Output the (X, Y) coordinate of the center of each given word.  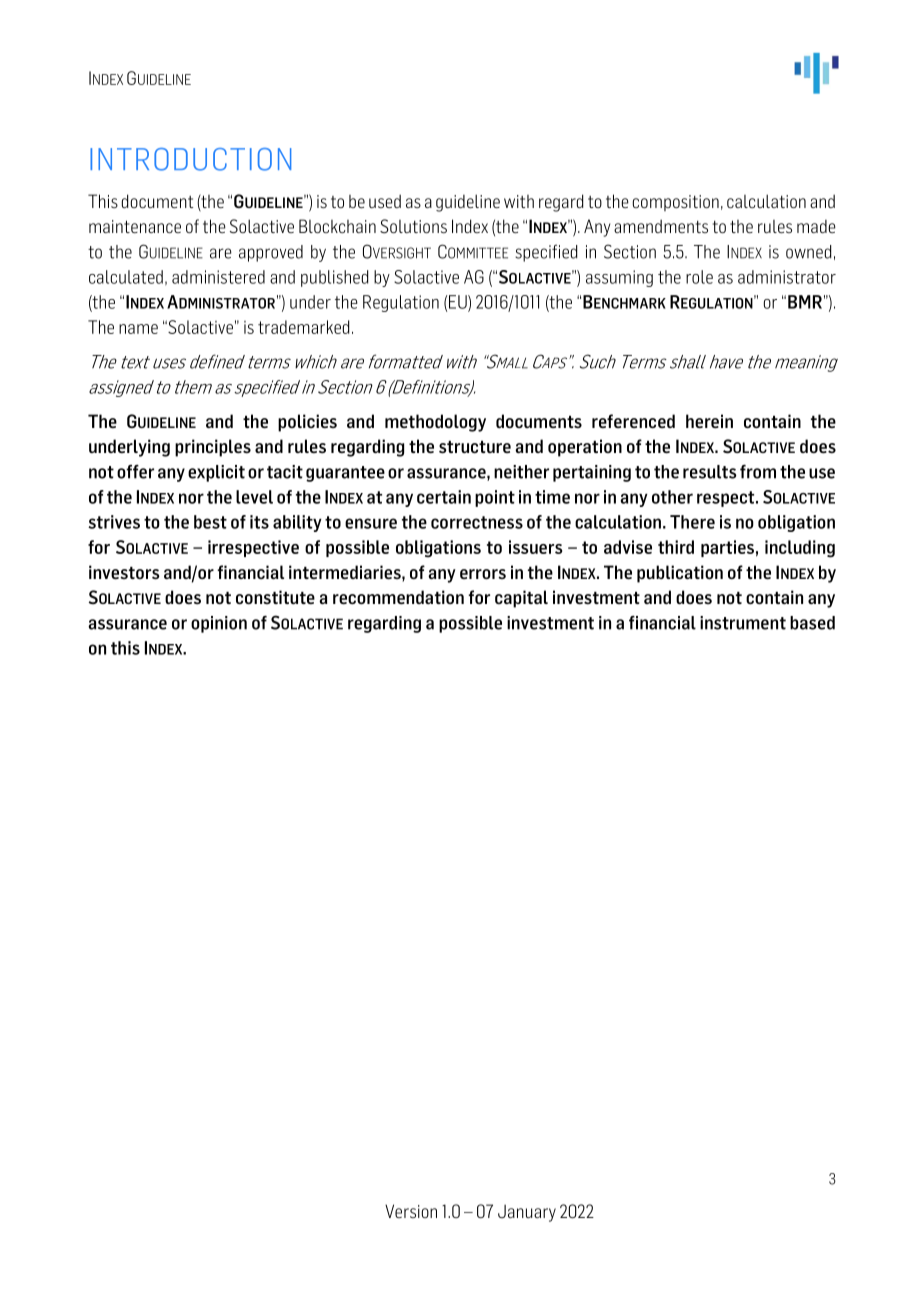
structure (475, 447)
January (527, 1213)
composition (676, 203)
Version (411, 1211)
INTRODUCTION (190, 159)
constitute (275, 597)
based (812, 623)
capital (521, 599)
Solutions (413, 226)
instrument (743, 623)
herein (709, 421)
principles (213, 448)
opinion (219, 624)
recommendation (398, 597)
